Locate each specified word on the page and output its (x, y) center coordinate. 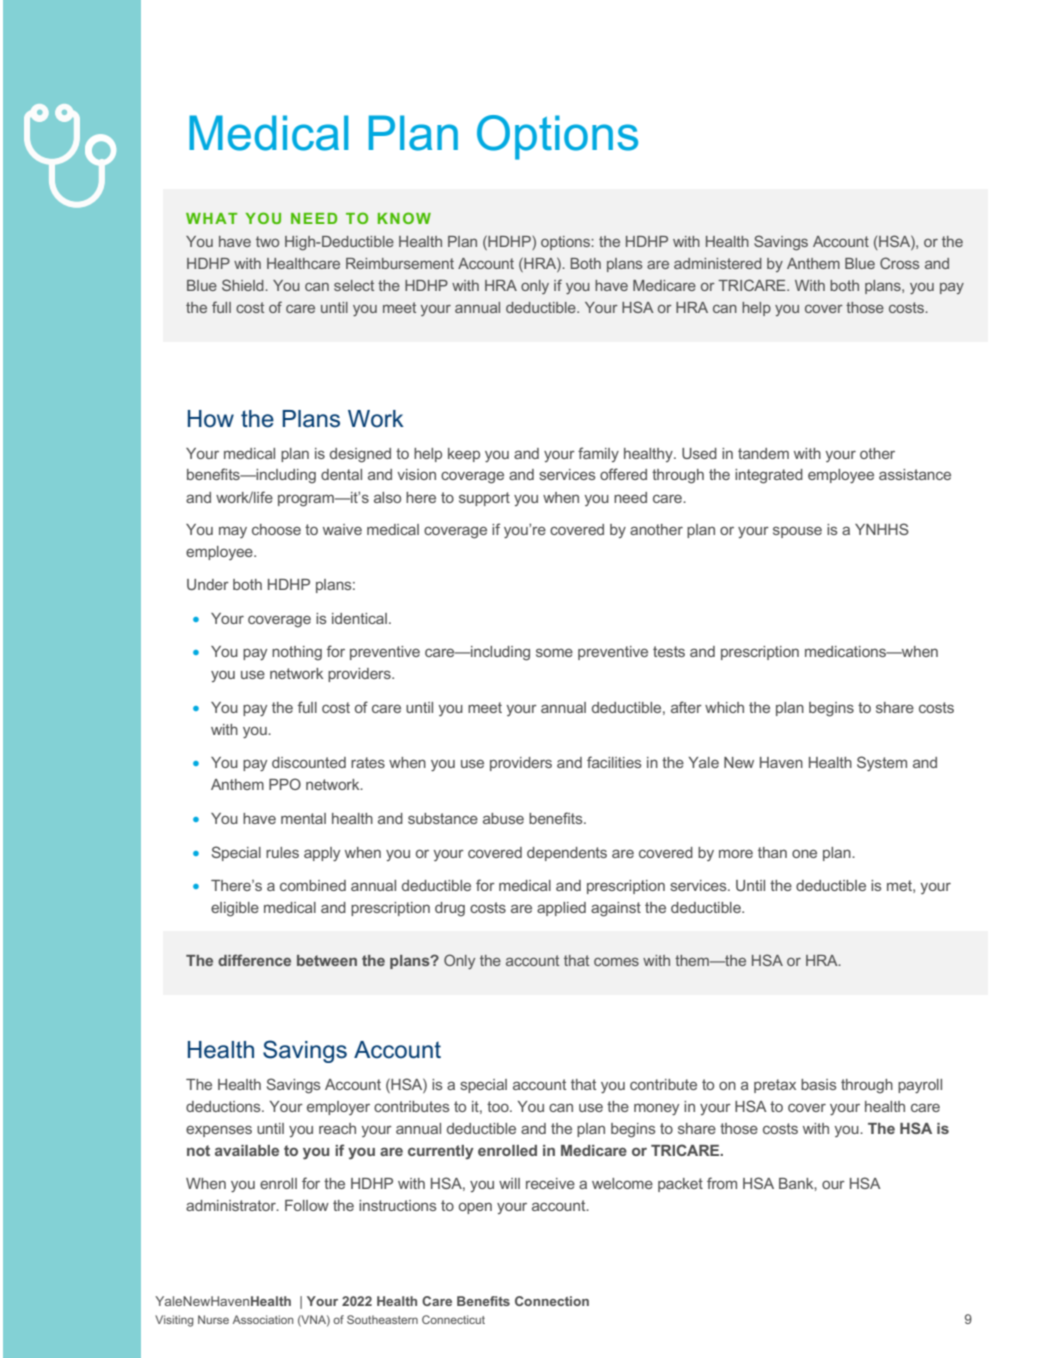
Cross (899, 263)
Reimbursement (400, 263)
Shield (244, 285)
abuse (503, 818)
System (882, 763)
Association (263, 1319)
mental (303, 818)
